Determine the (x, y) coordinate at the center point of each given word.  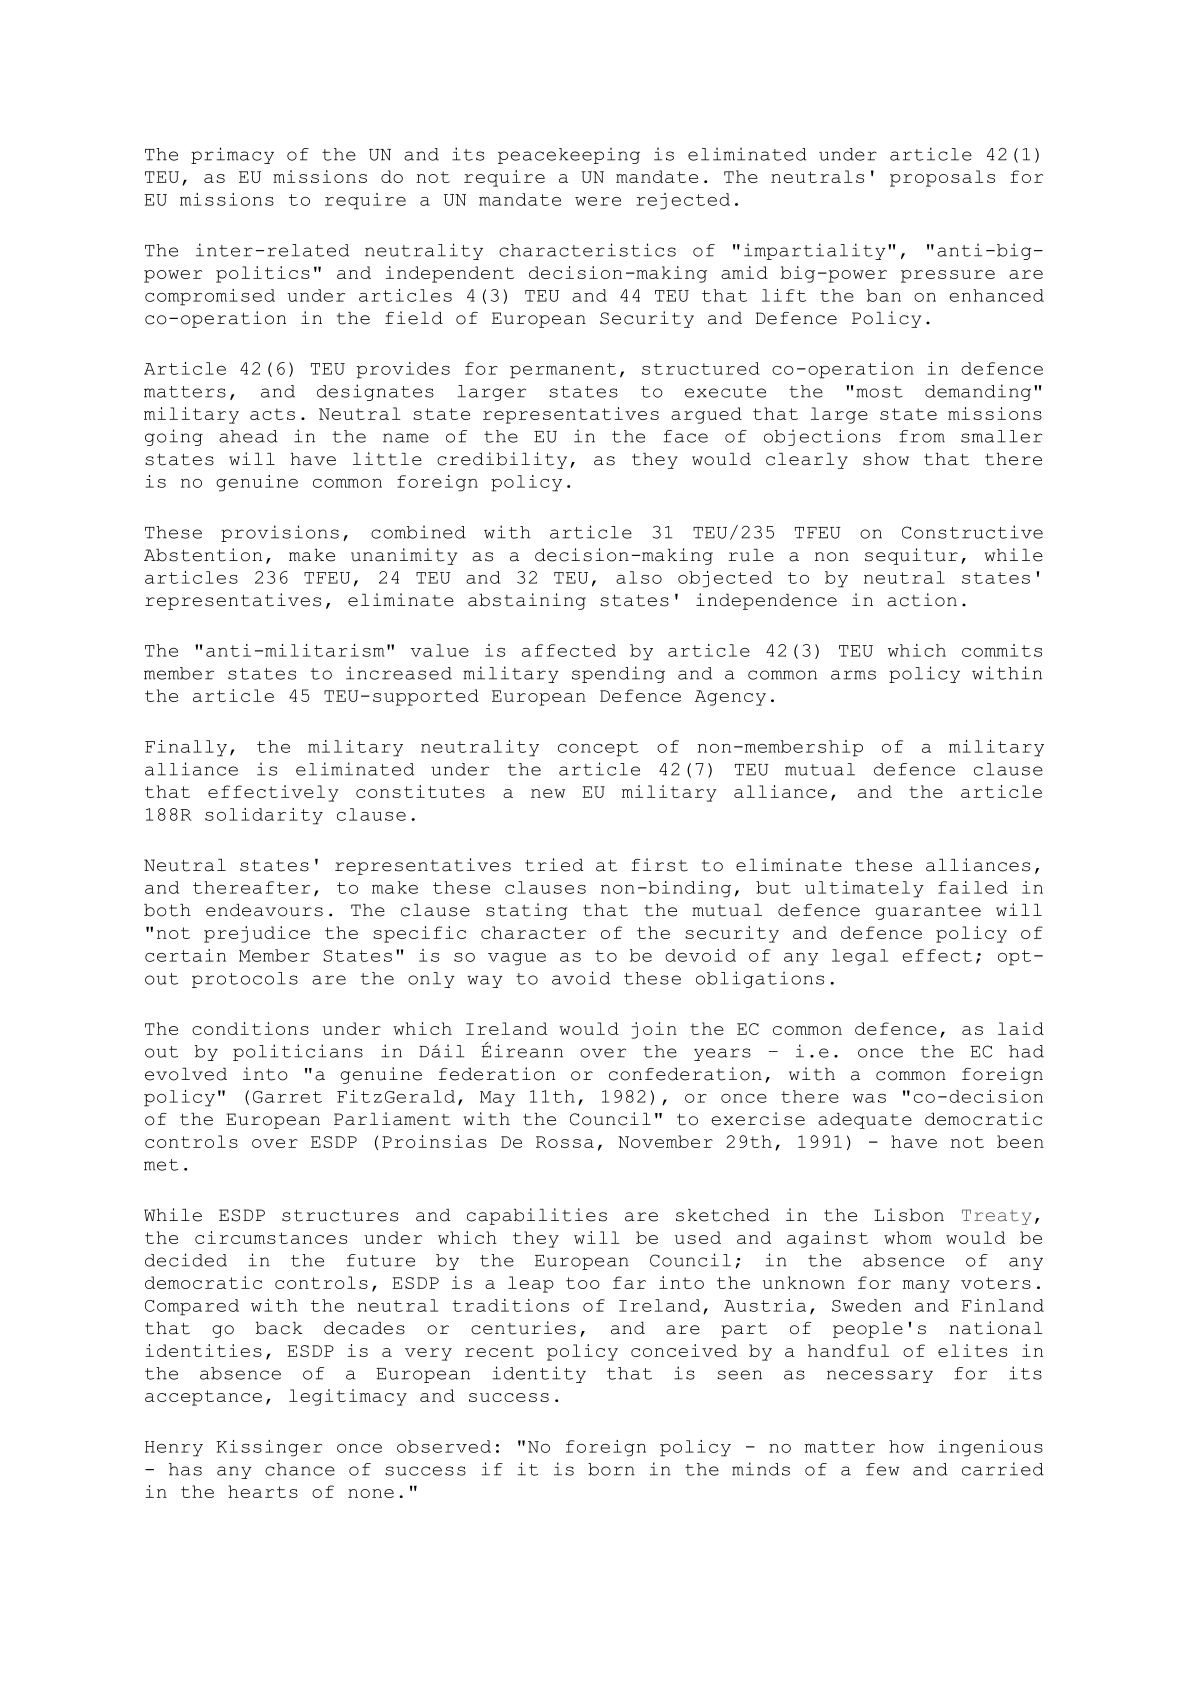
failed (973, 887)
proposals (942, 178)
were (598, 201)
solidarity (264, 816)
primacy (232, 155)
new (548, 793)
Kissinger (269, 1448)
